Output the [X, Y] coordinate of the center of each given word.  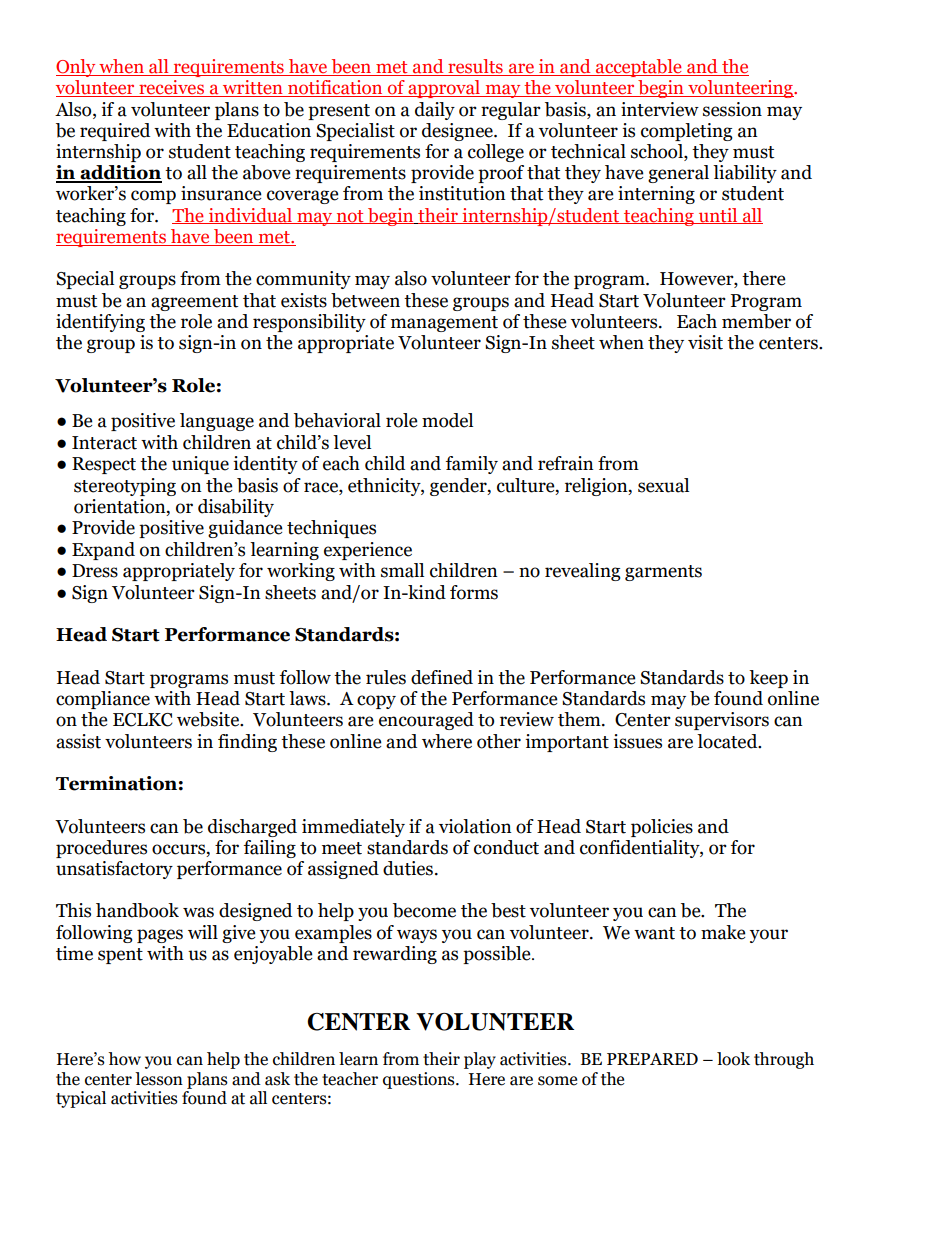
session [732, 109]
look [733, 1059]
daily [435, 111]
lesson [159, 1079]
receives [172, 88]
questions [420, 1080]
